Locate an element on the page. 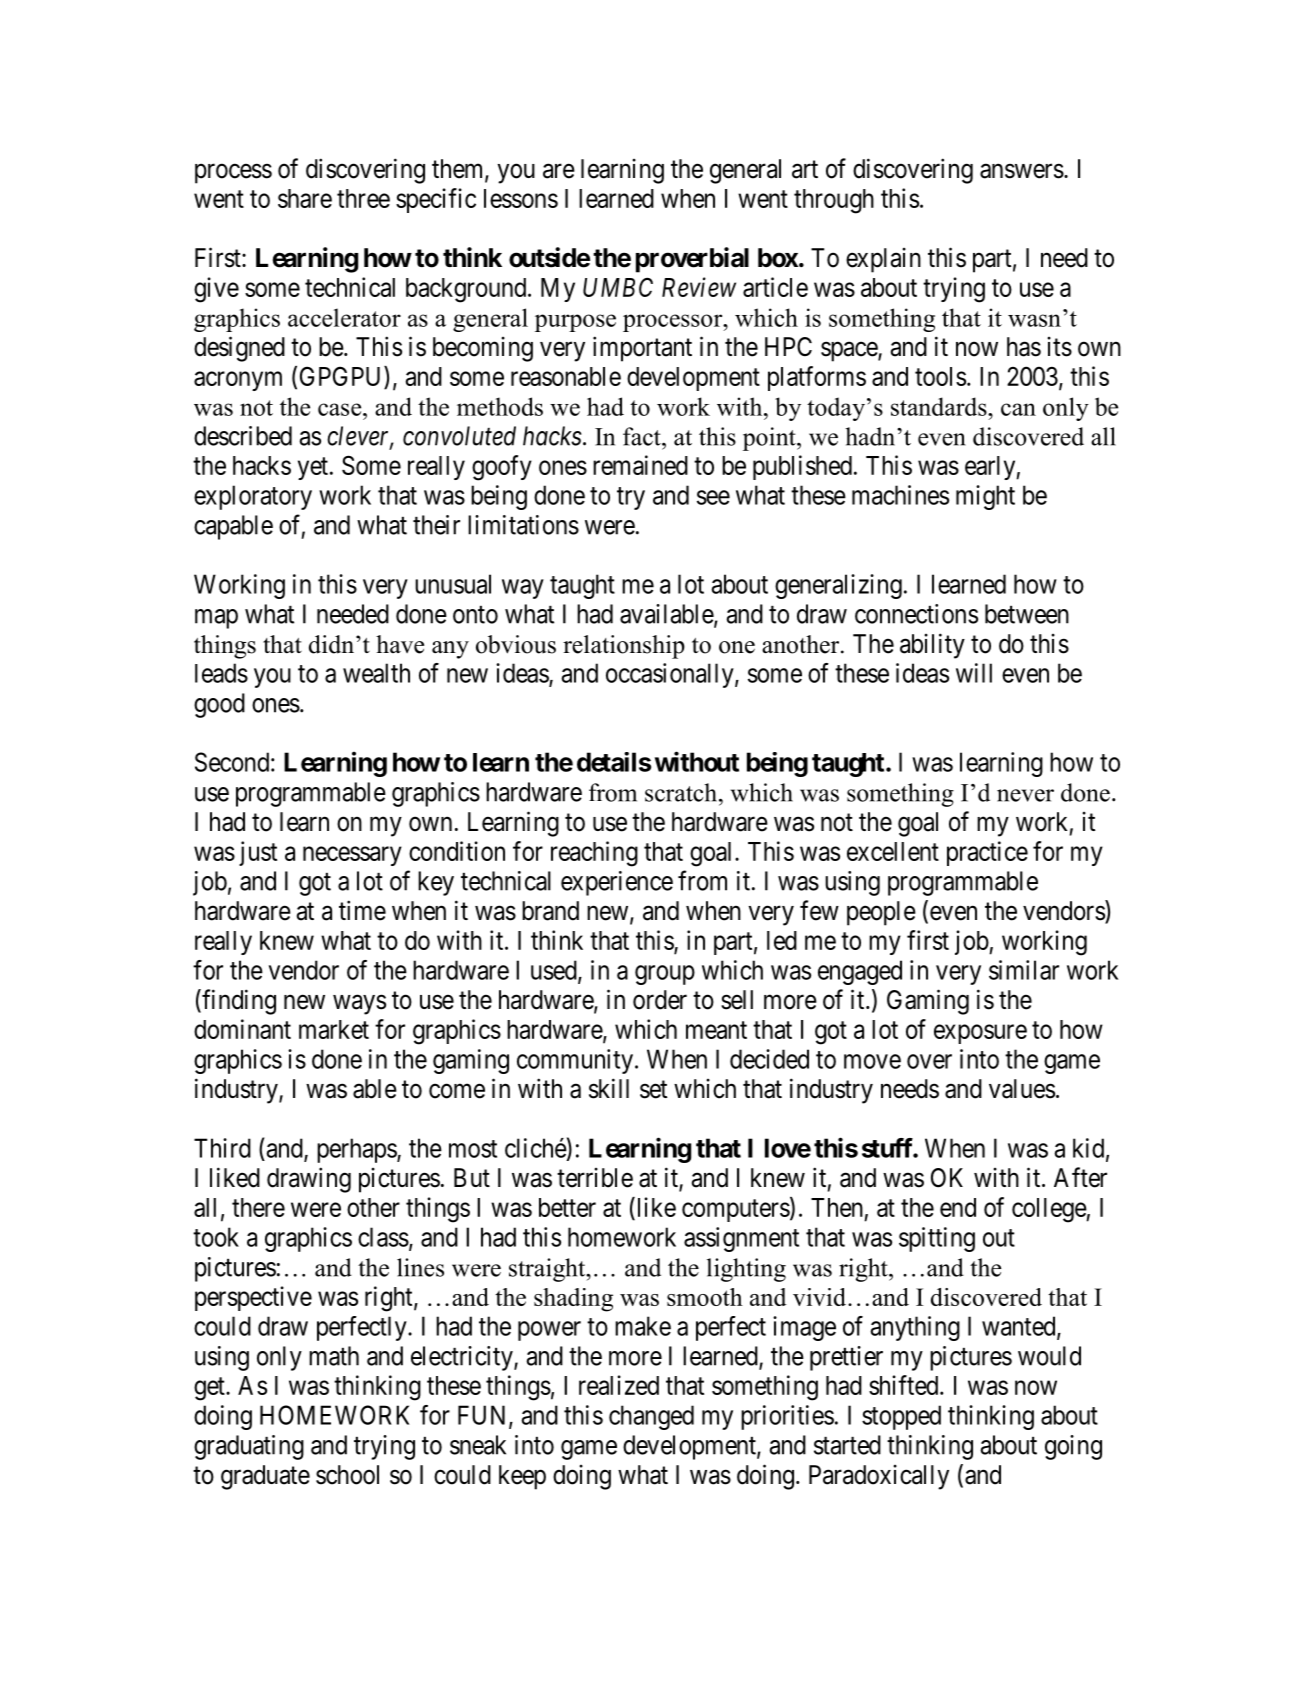  exposure is located at coordinates (980, 1034).
